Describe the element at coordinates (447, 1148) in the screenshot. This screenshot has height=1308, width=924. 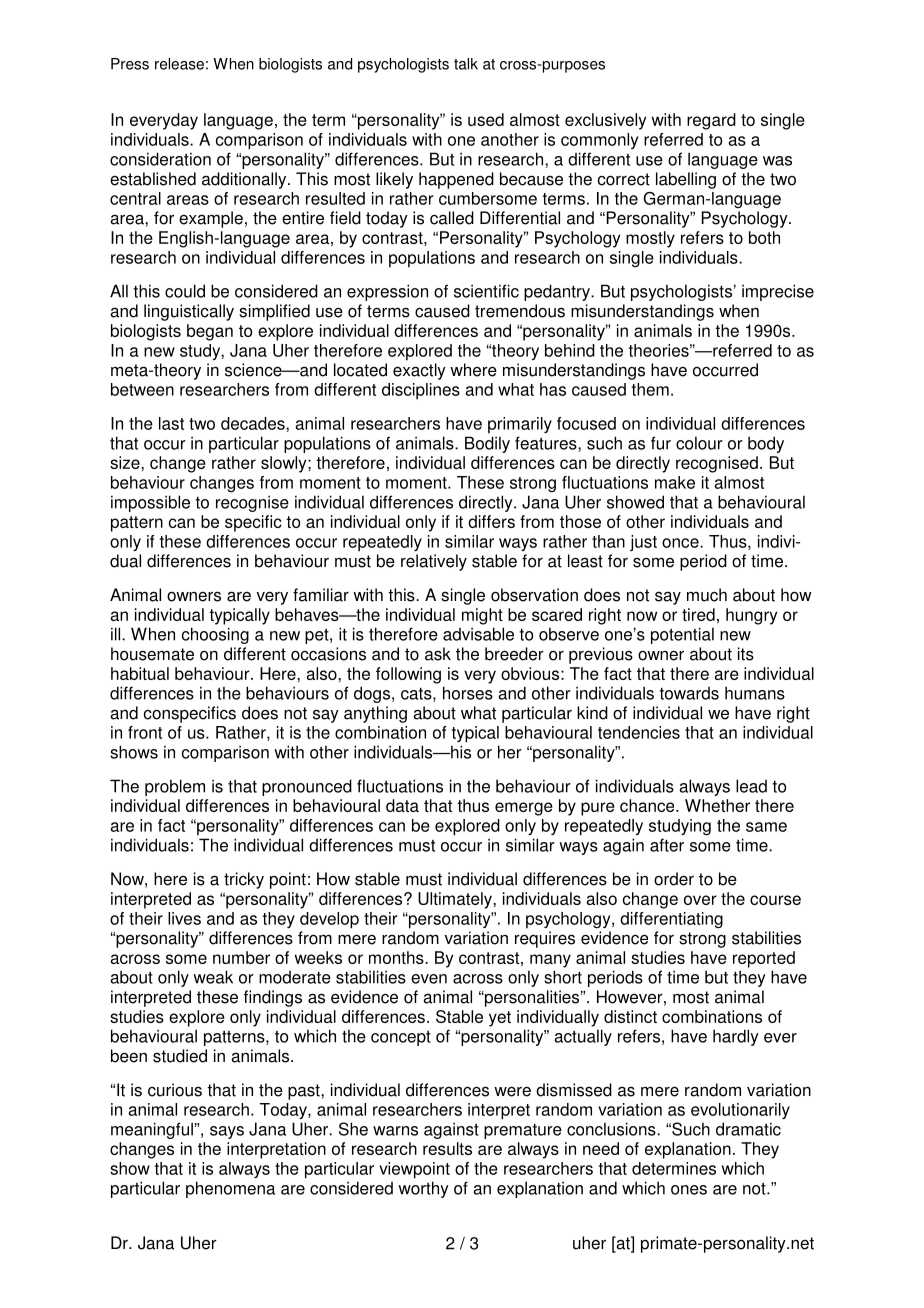
I see `results` at that location.
